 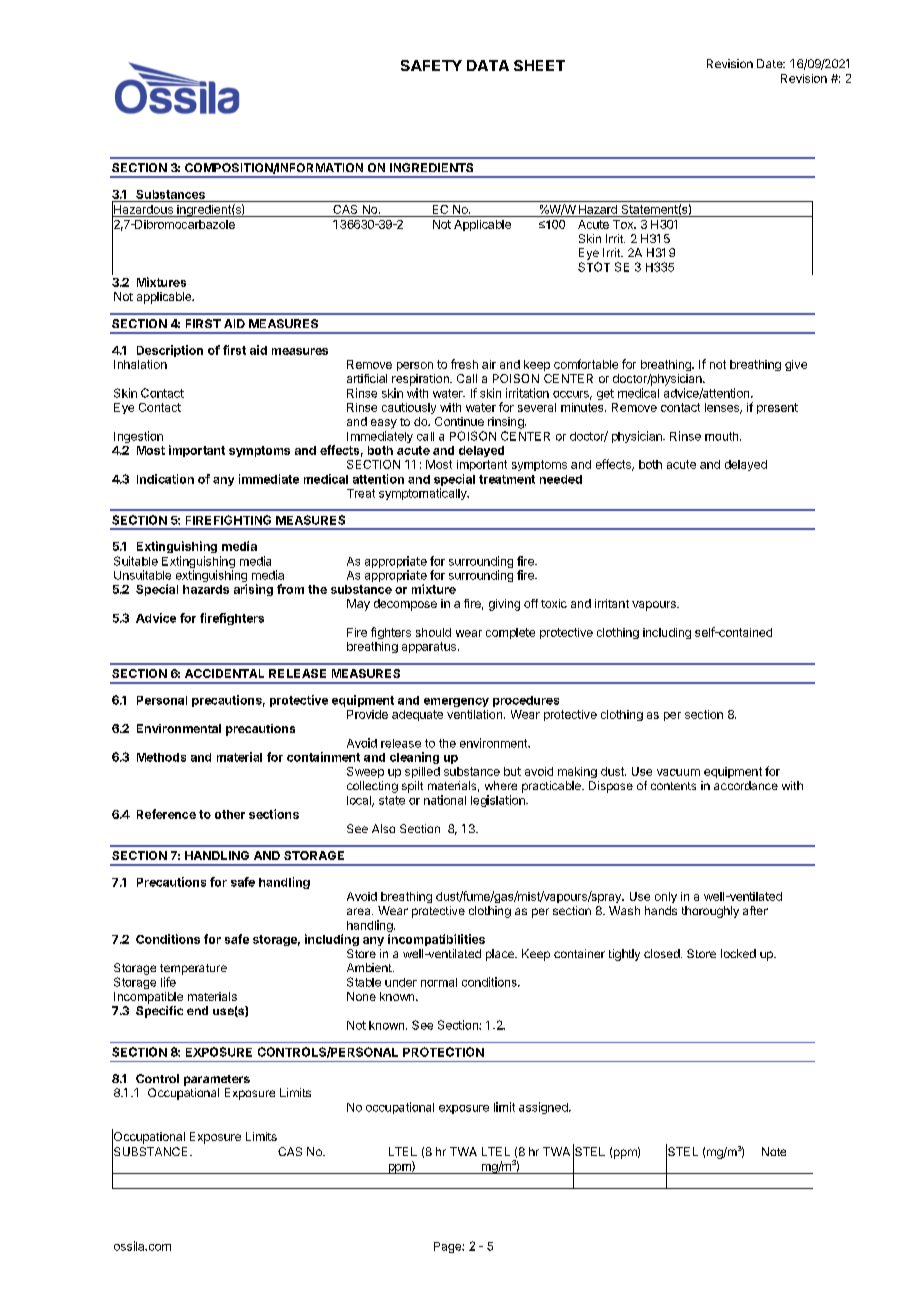 What do you see at coordinates (539, 65) in the screenshot?
I see `SHEET` at bounding box center [539, 65].
